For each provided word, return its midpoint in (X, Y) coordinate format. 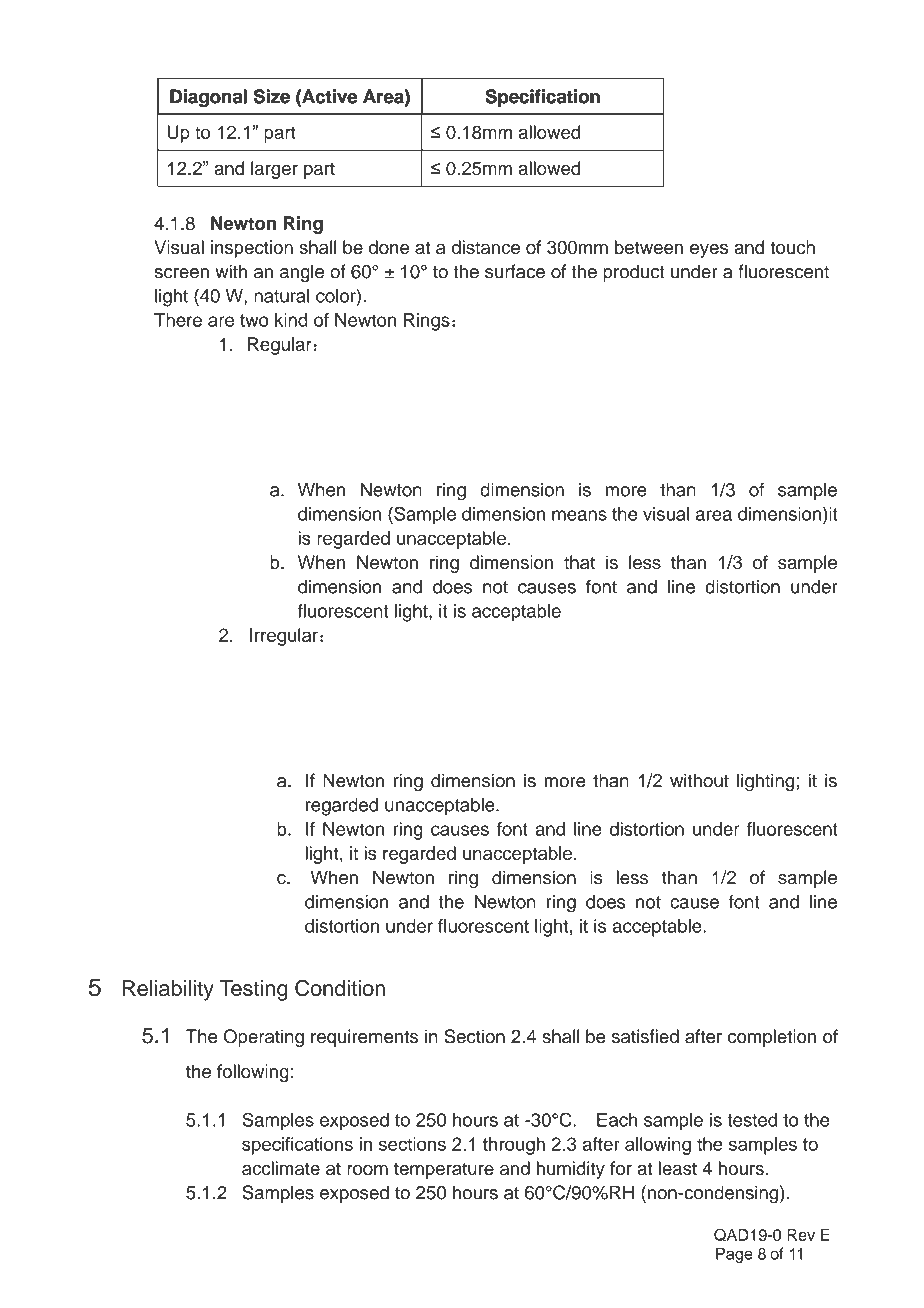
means (579, 515)
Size (272, 96)
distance (486, 247)
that (579, 562)
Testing (254, 990)
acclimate (281, 1168)
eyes (709, 251)
